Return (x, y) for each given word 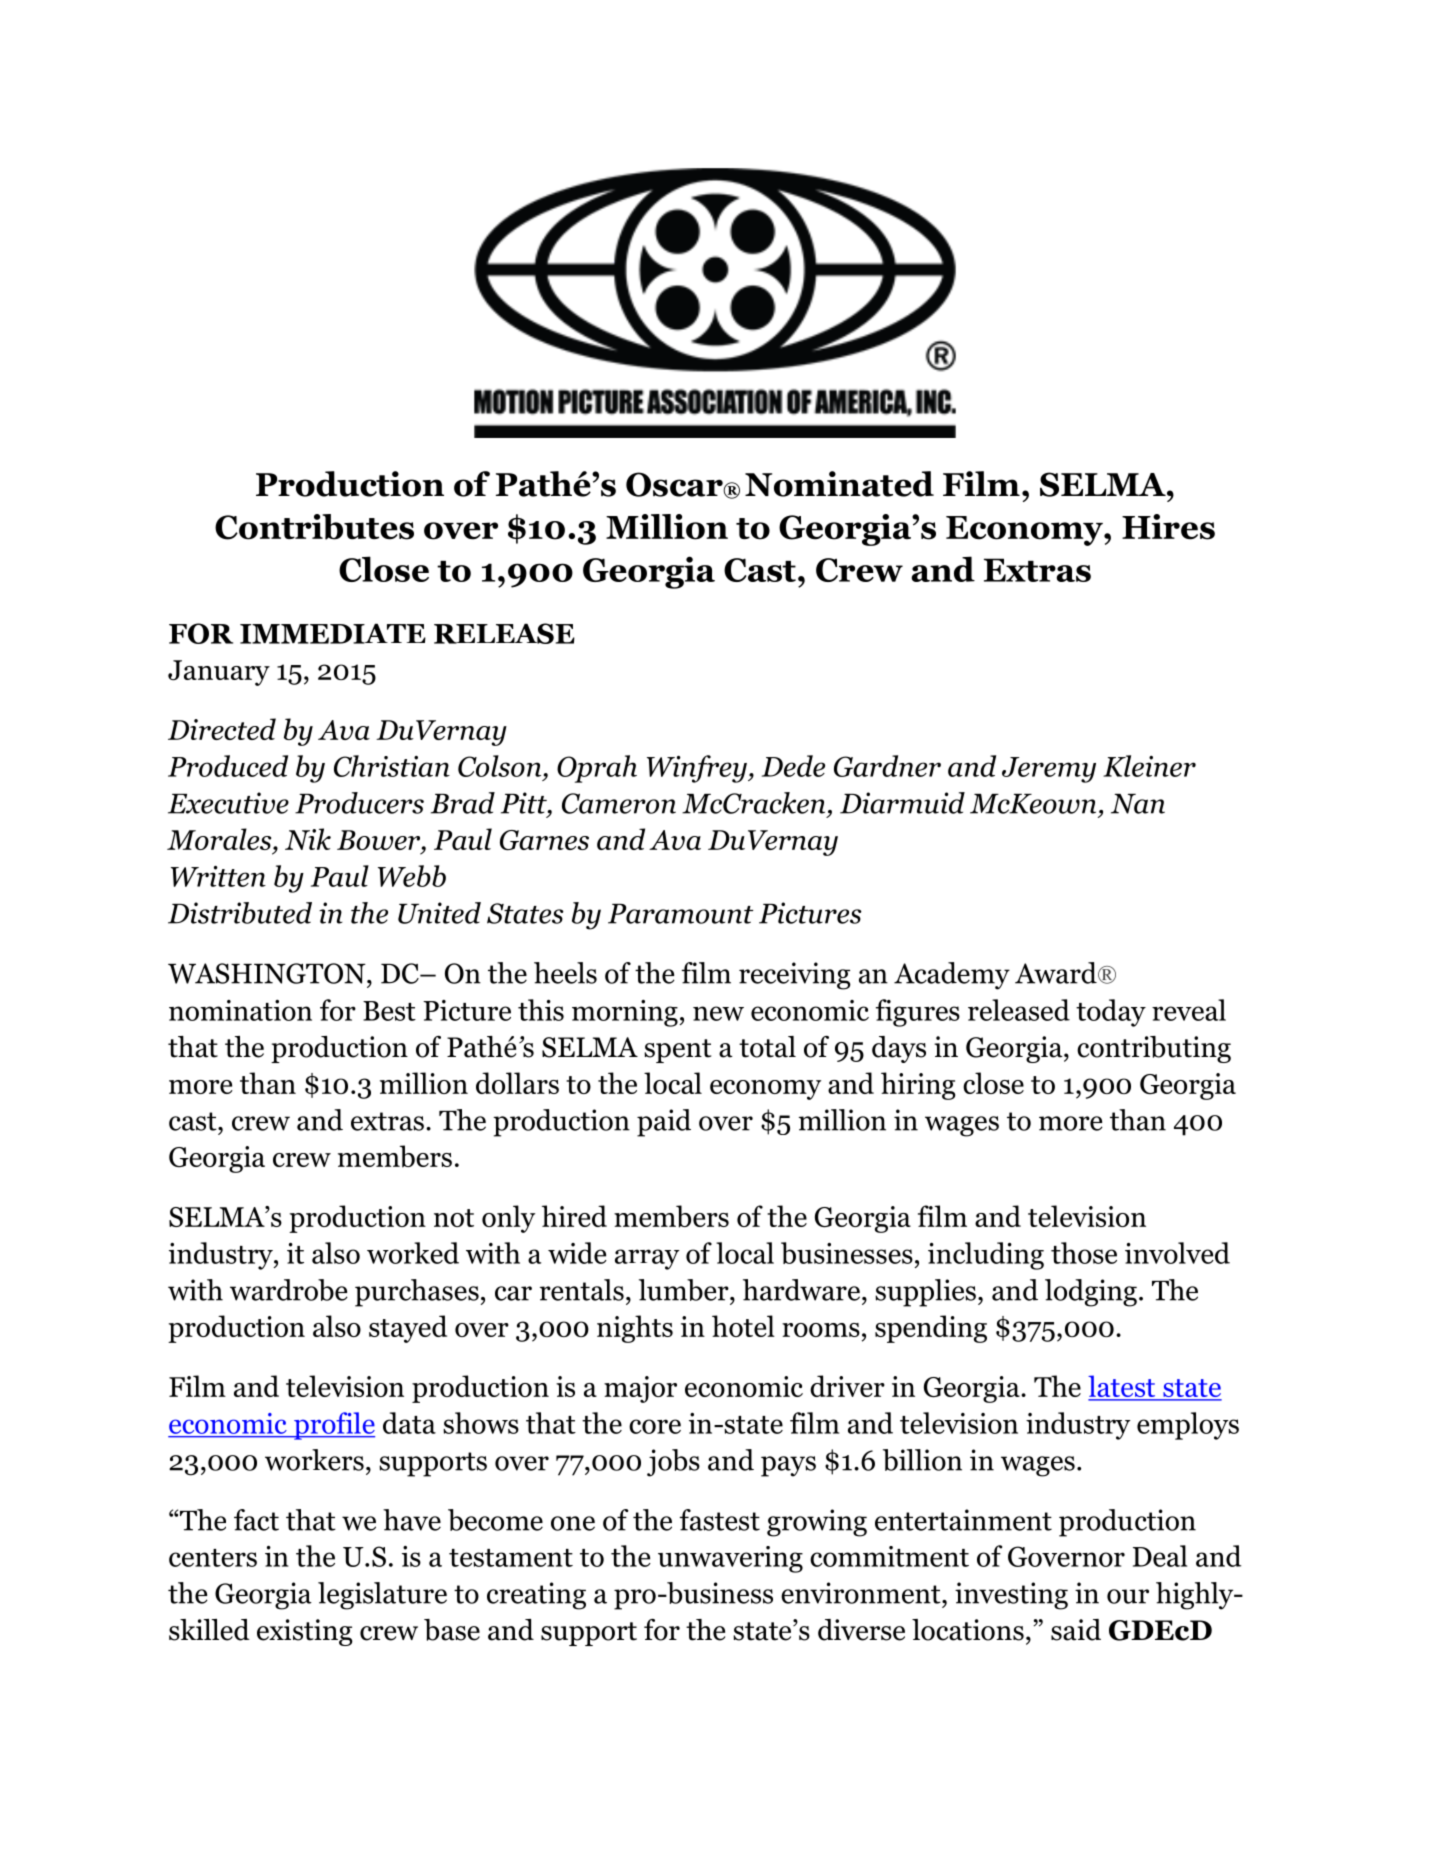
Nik (308, 839)
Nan (1138, 804)
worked (413, 1253)
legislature (382, 1596)
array (647, 1259)
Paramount (680, 914)
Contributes (314, 527)
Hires (1168, 527)
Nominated (839, 484)
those (1084, 1253)
